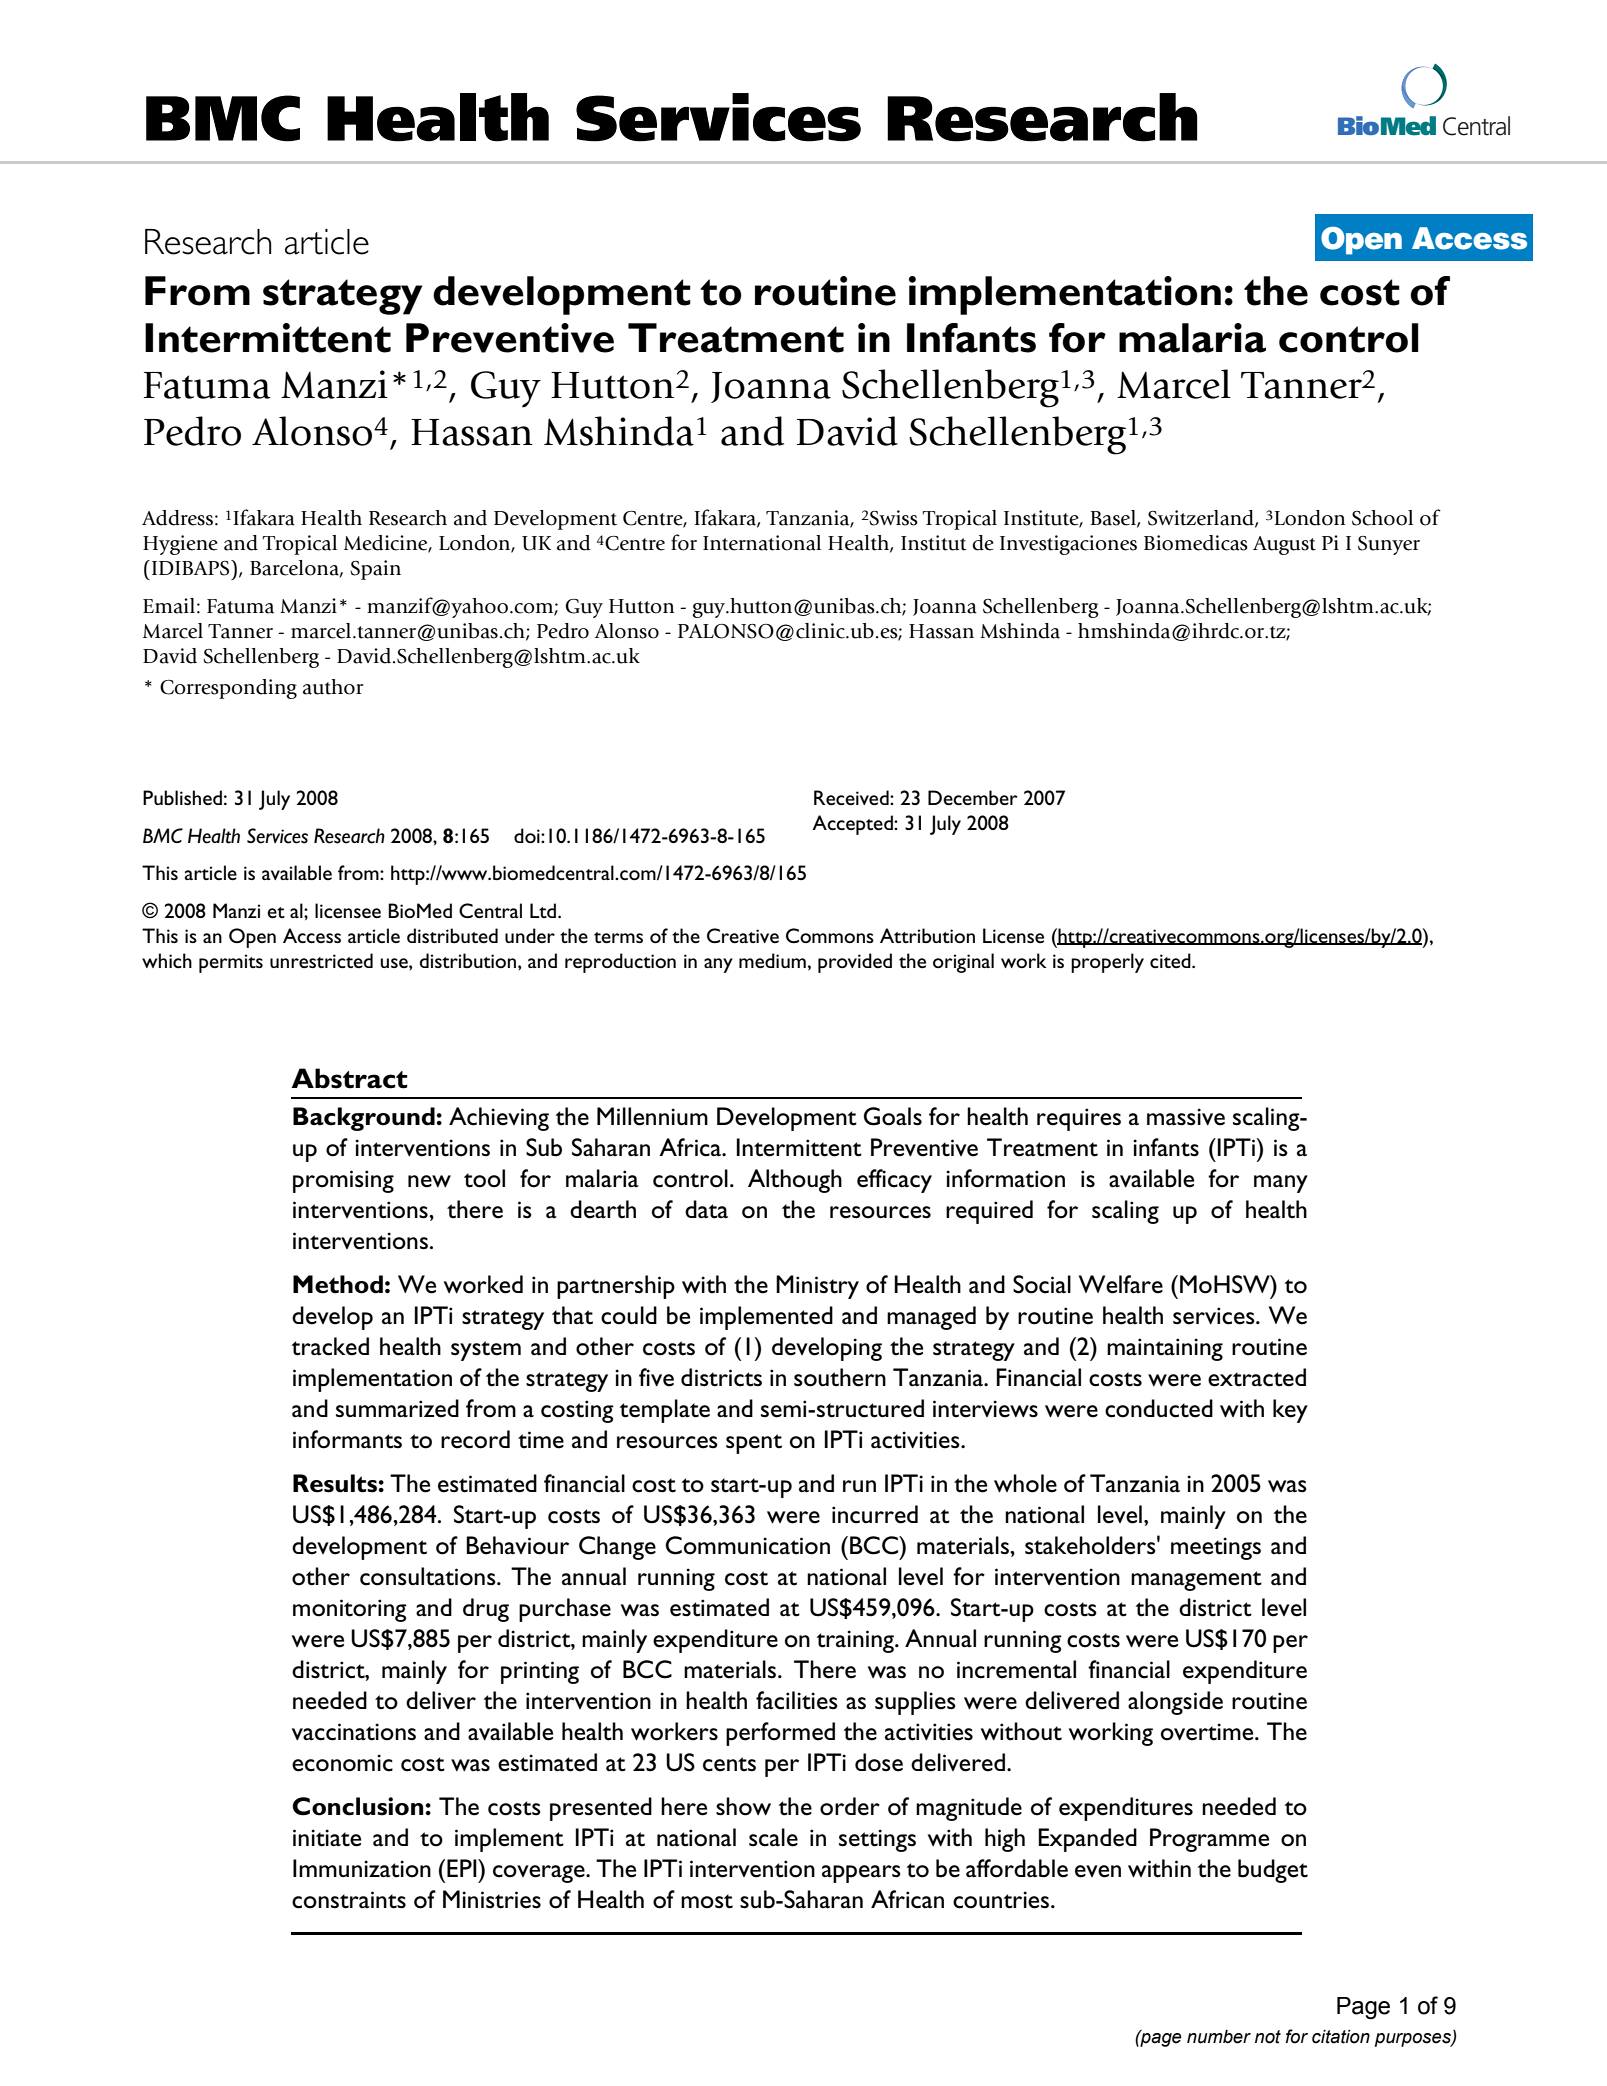 The width and height of the screenshot is (1607, 2086). Describe the element at coordinates (1284, 545) in the screenshot. I see `August` at that location.
